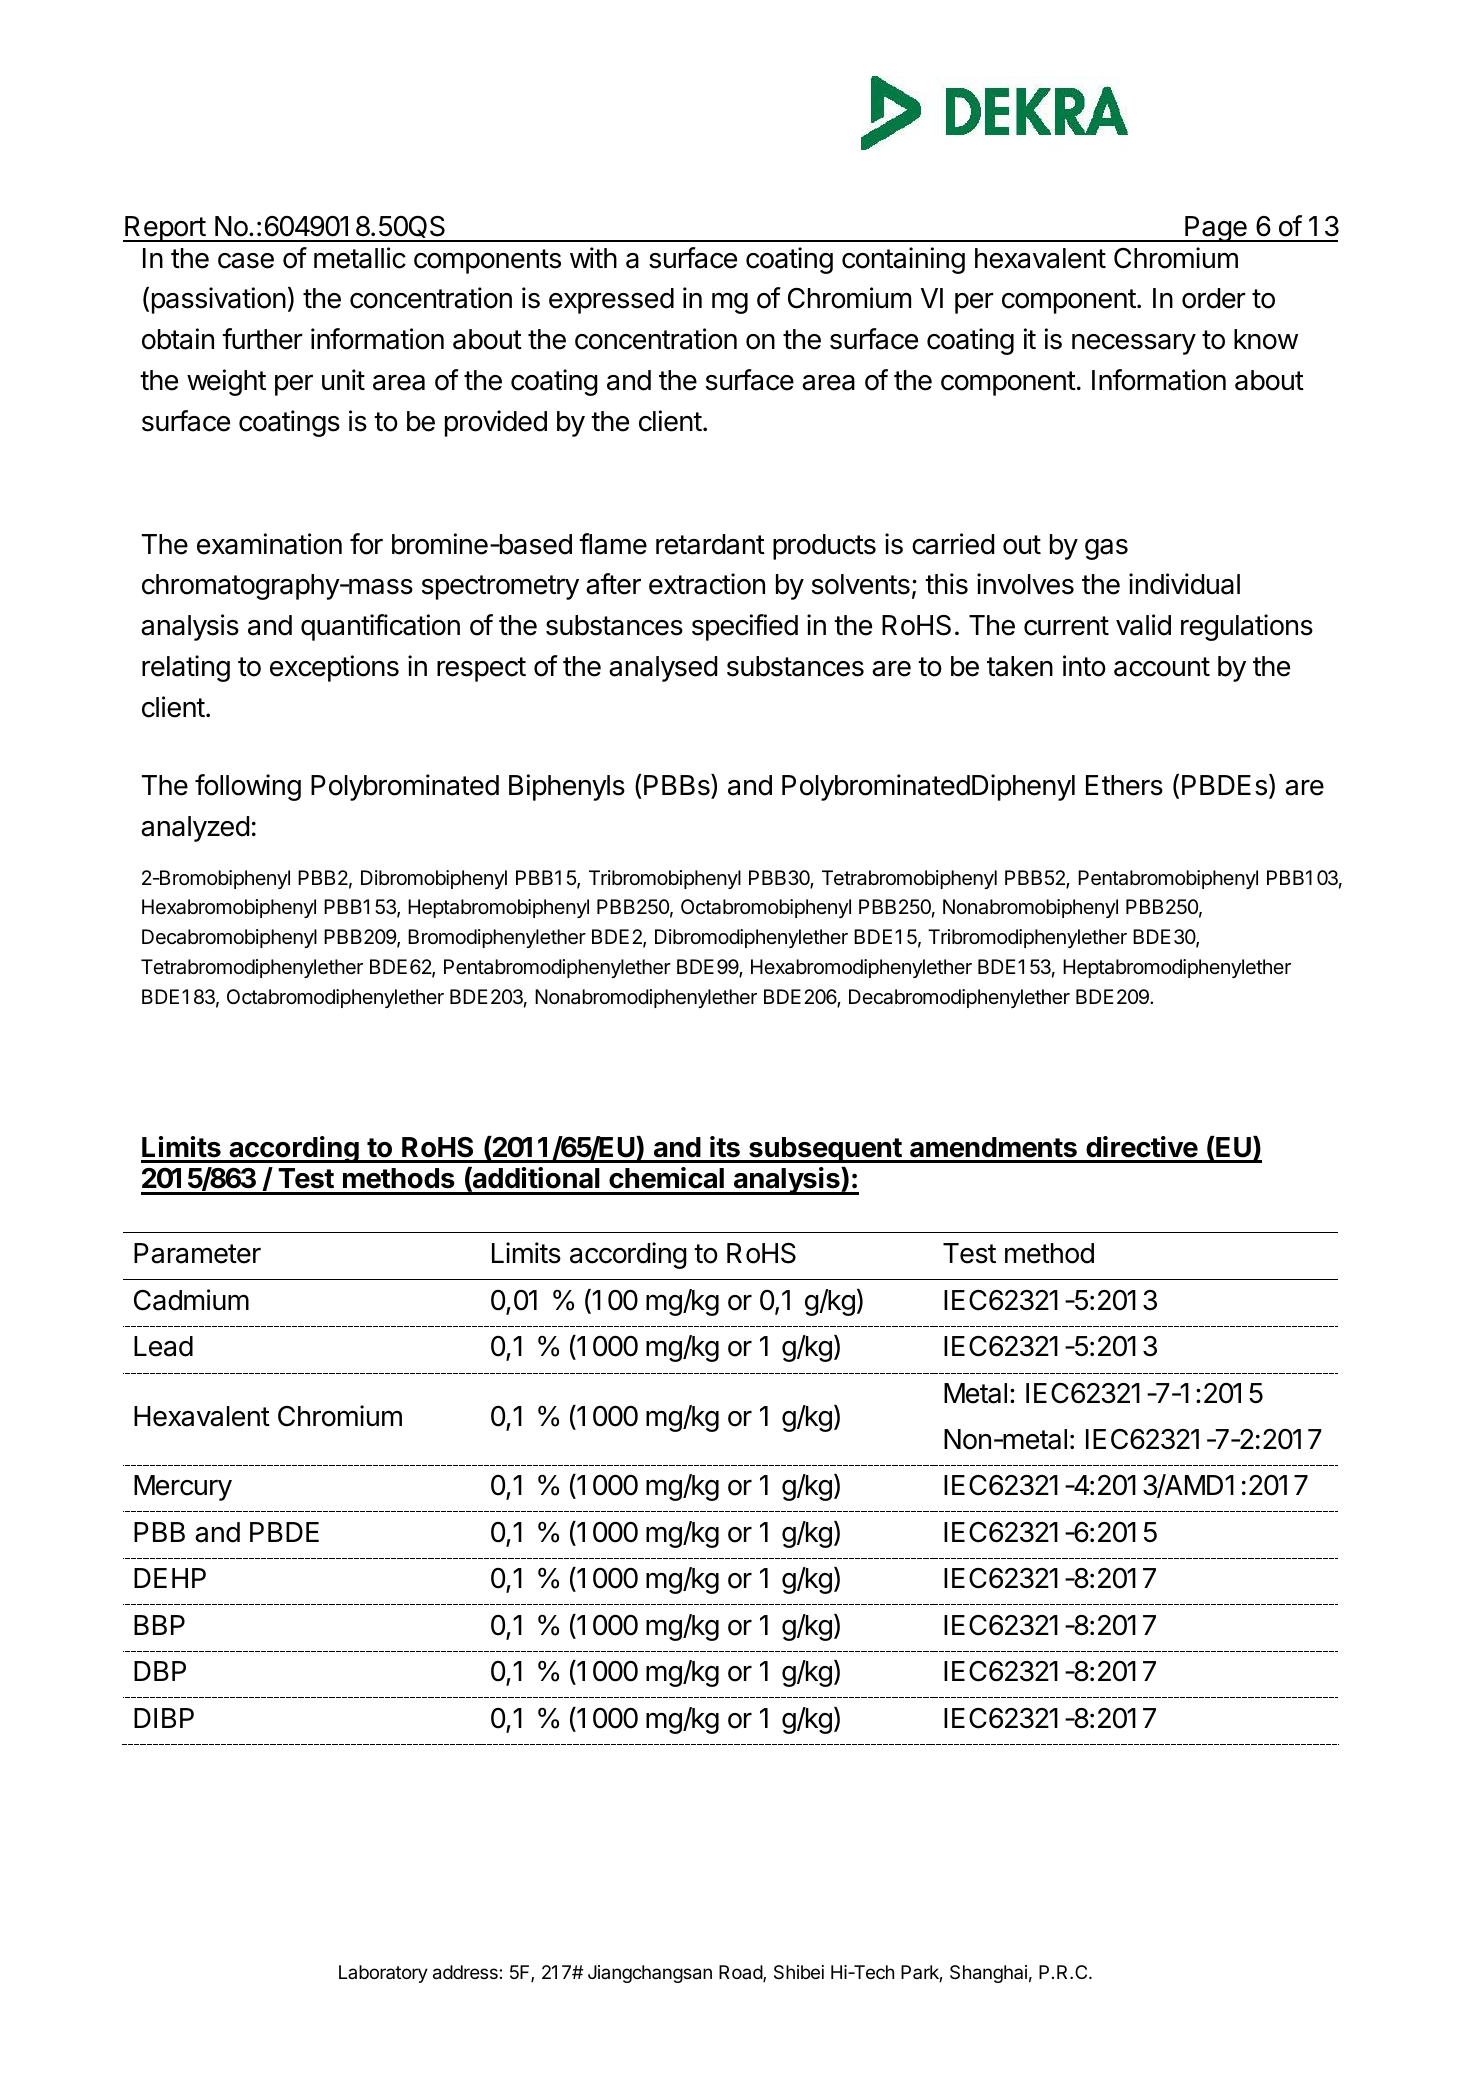 The height and width of the page is (2092, 1479). Describe the element at coordinates (611, 301) in the page. I see `expressed` at that location.
